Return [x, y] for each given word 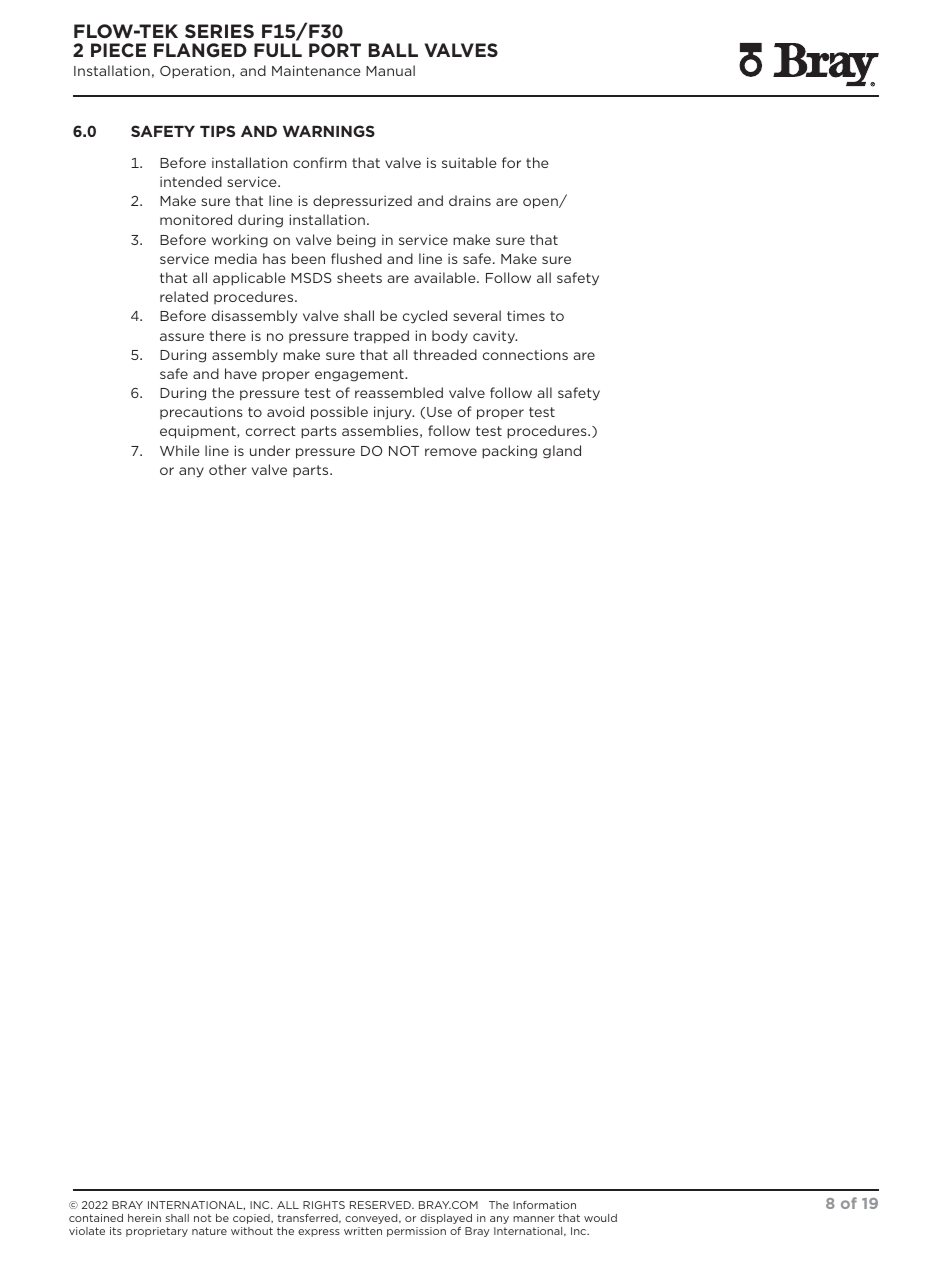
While [179, 450]
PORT [335, 50]
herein [144, 1218]
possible [339, 413]
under [270, 450]
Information [544, 1205]
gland [562, 452]
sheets [359, 277]
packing [509, 452]
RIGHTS [324, 1205]
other [228, 469]
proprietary [157, 1232]
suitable [469, 162]
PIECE [118, 50]
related [184, 296]
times [526, 315]
